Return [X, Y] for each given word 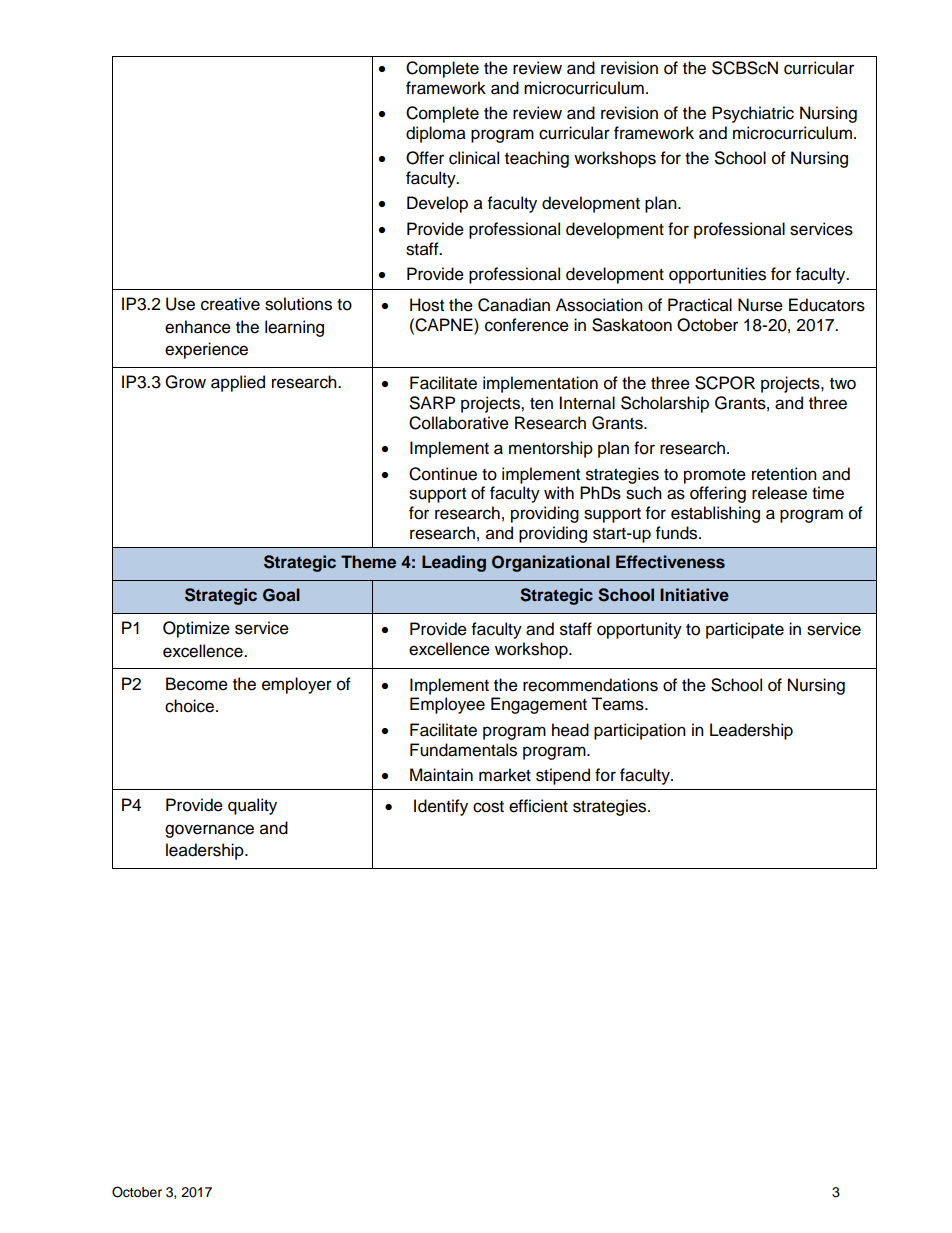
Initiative [694, 594]
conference [527, 325]
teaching [537, 159]
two [843, 384]
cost [488, 807]
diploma [436, 134]
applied [238, 383]
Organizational [551, 563]
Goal [281, 595]
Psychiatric [753, 114]
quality [252, 806]
